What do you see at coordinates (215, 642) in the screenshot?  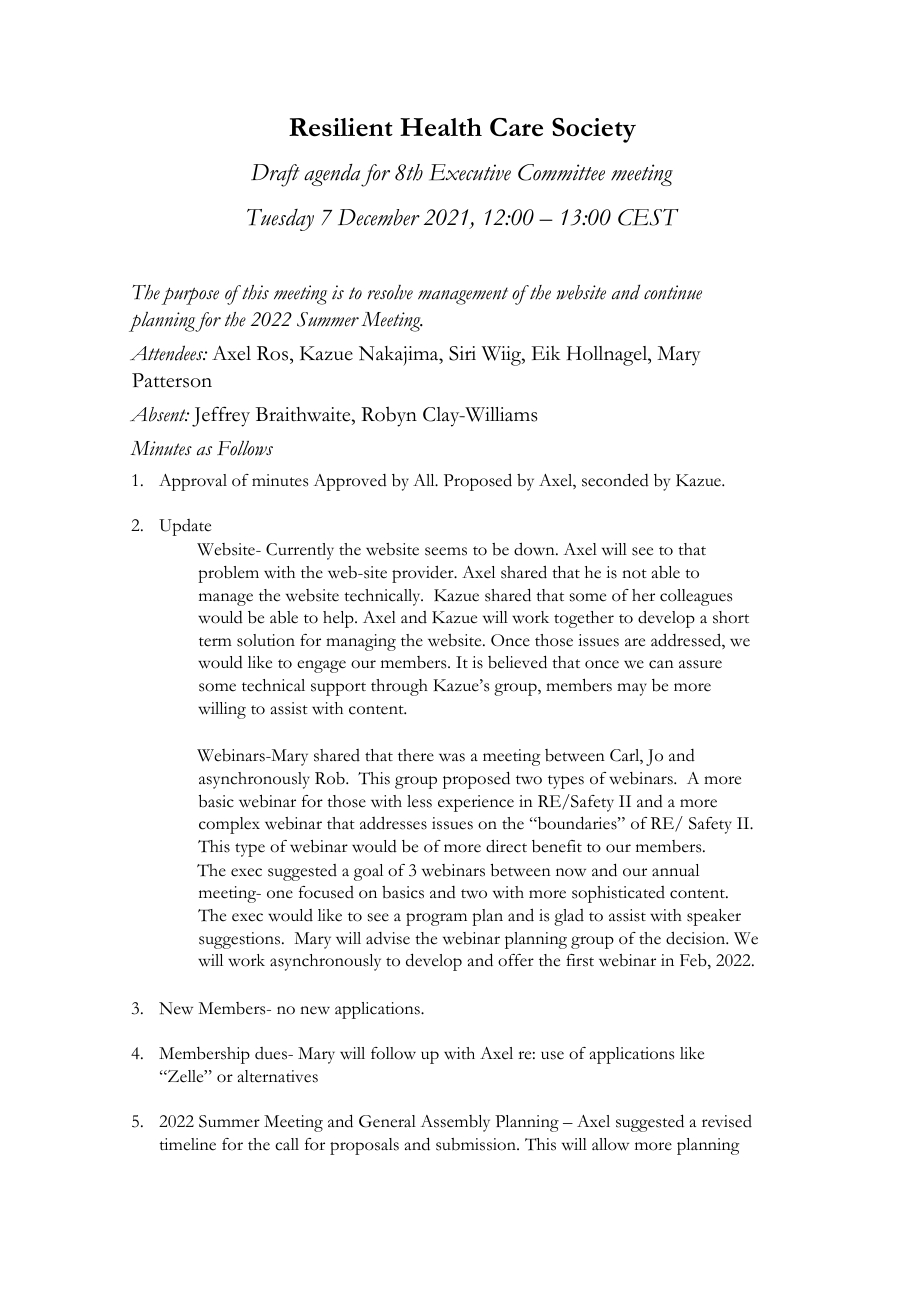 I see `term` at bounding box center [215, 642].
